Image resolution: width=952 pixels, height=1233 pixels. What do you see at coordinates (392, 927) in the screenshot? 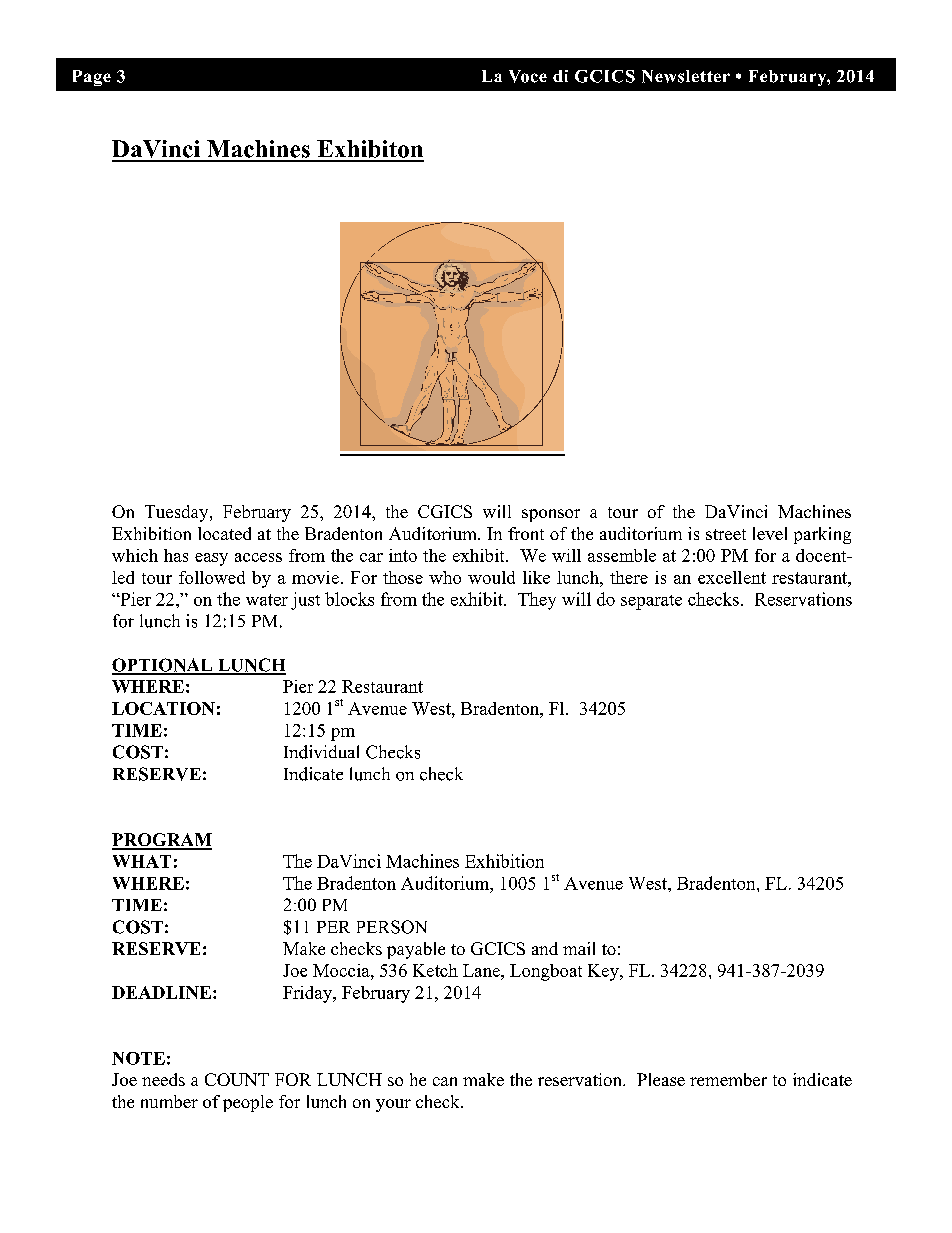
I see `PERSON` at bounding box center [392, 927].
